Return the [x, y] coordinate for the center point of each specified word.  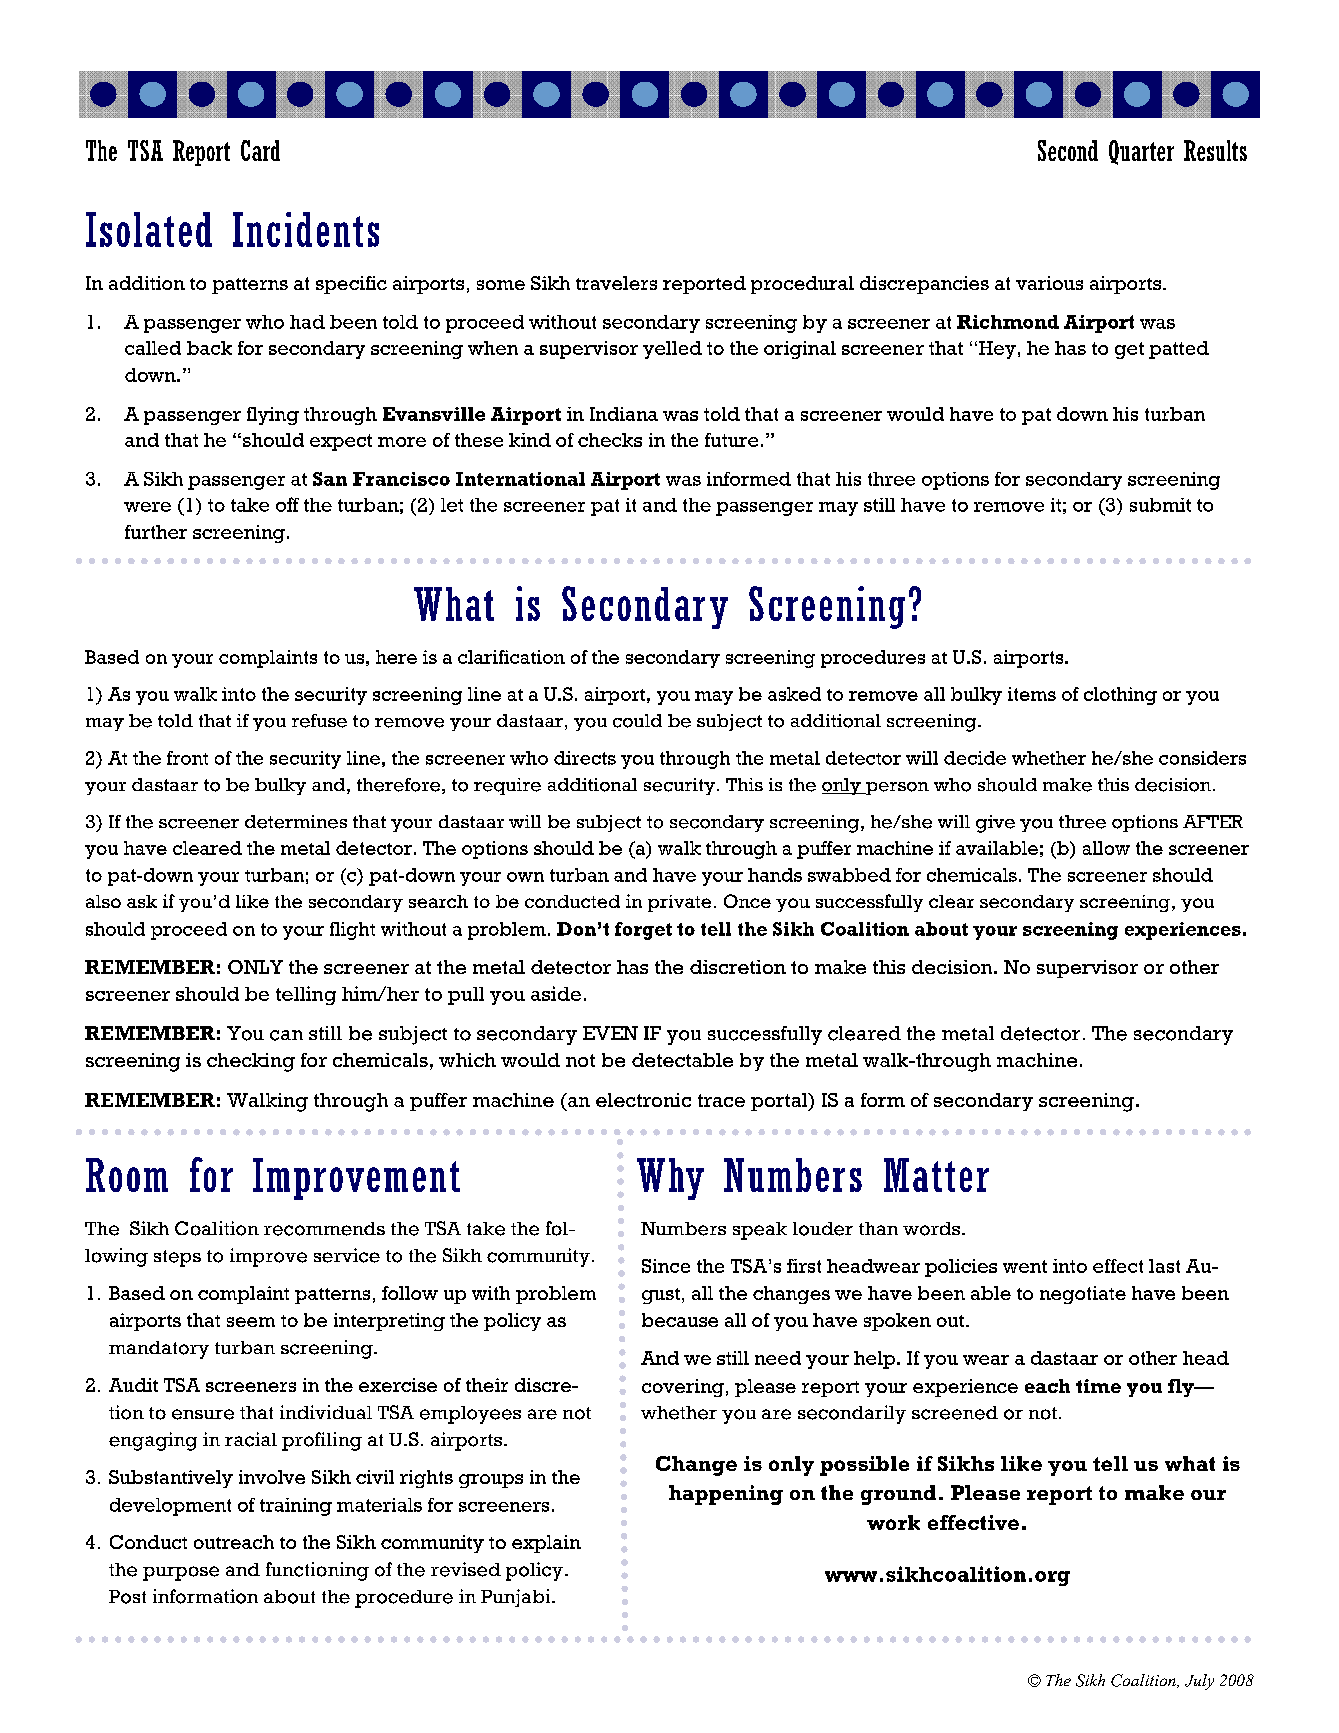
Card [260, 150]
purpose [181, 1573]
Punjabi [517, 1598]
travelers [616, 283]
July [1199, 1682]
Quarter [1141, 152]
